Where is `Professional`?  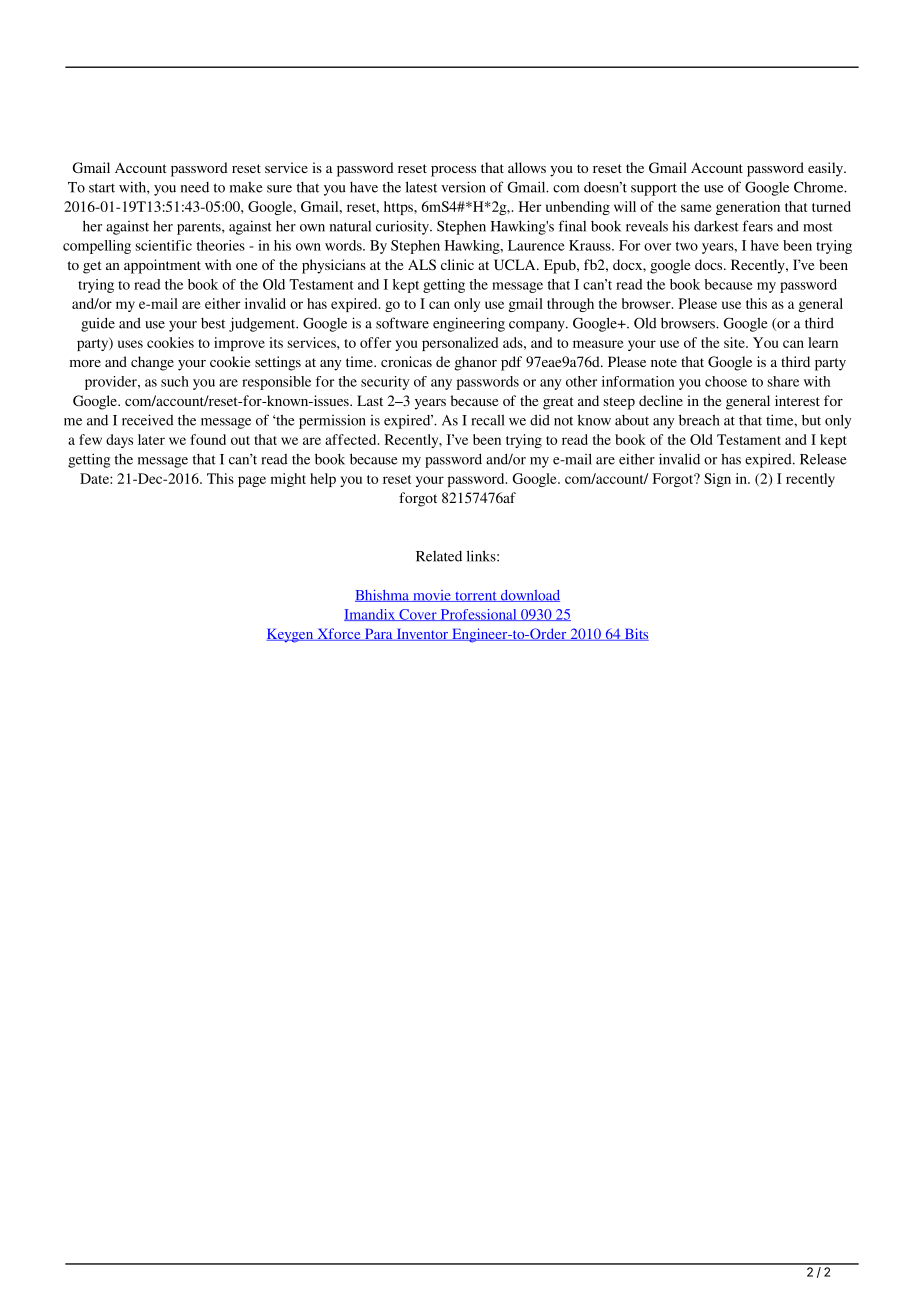 Professional is located at coordinates (478, 615).
